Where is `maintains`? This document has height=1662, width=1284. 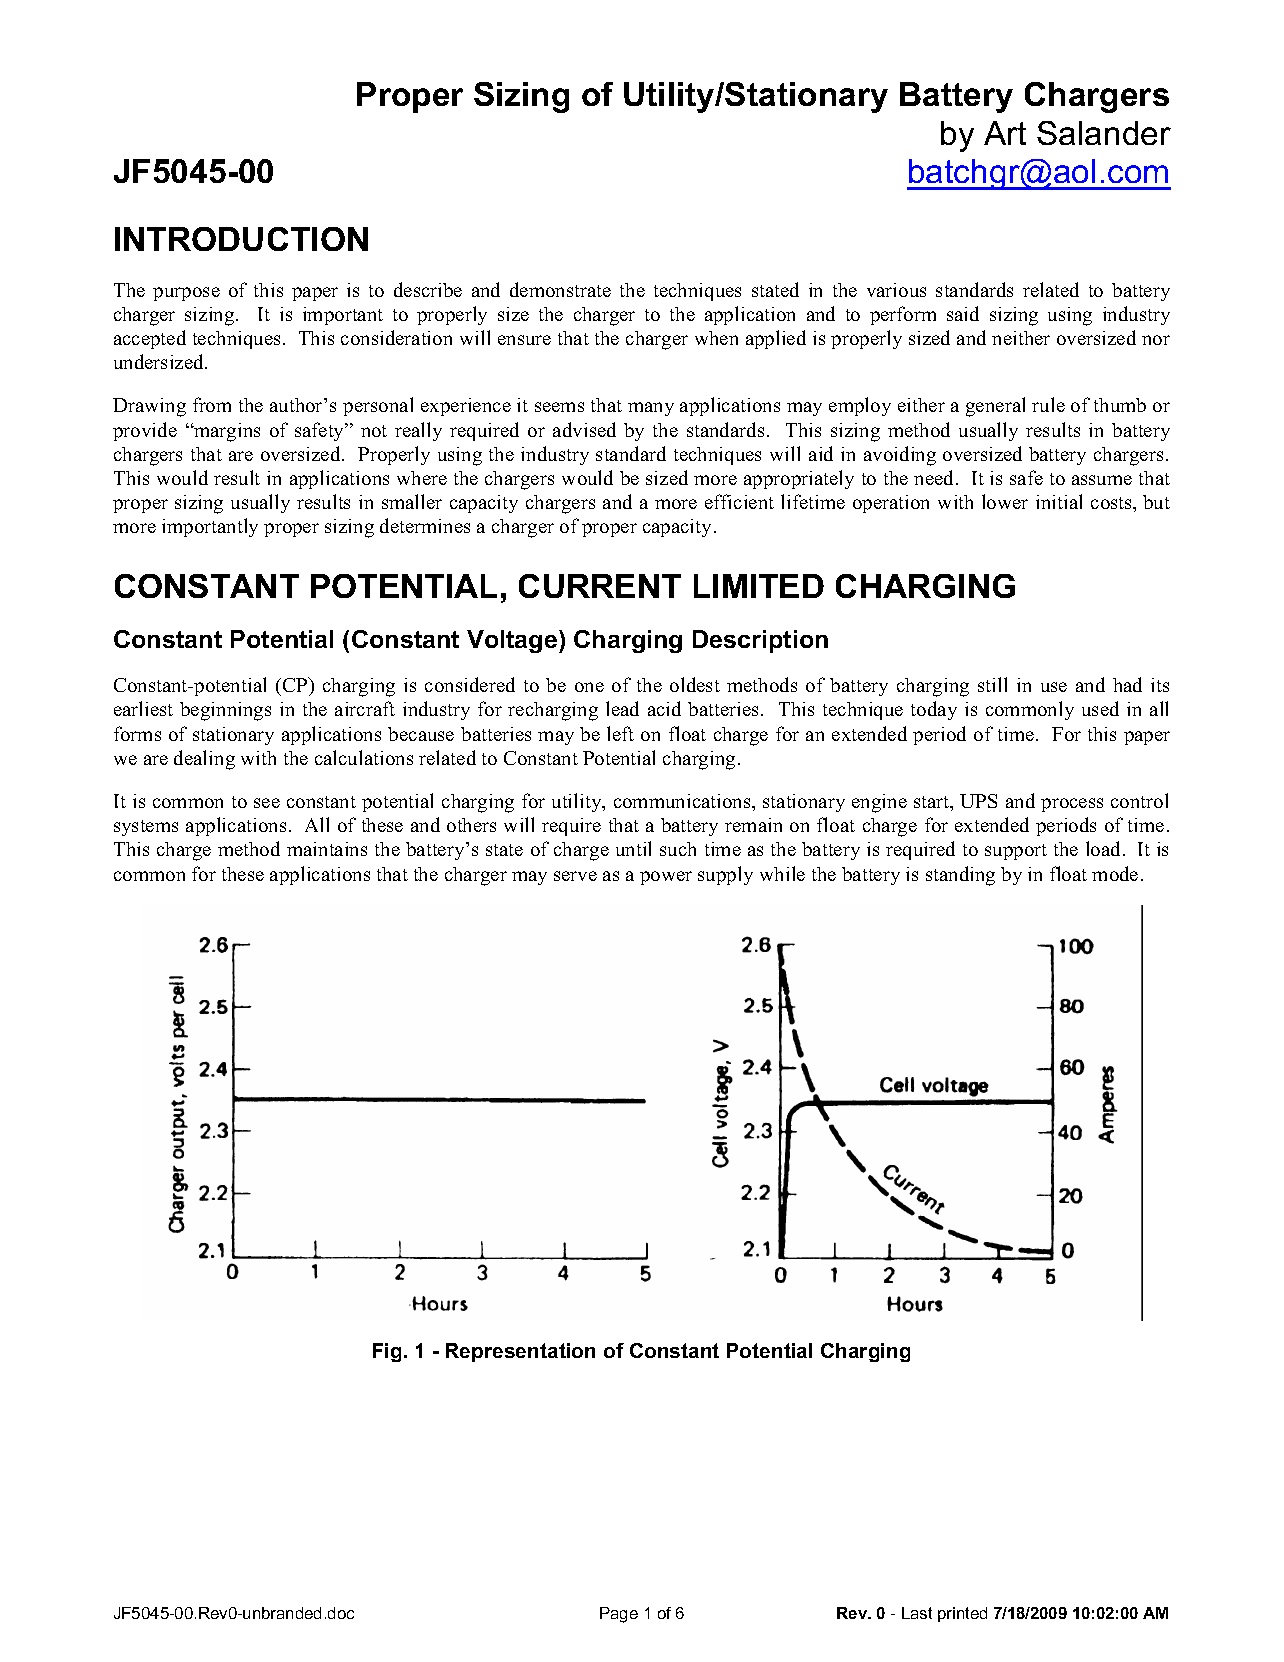 maintains is located at coordinates (327, 849).
